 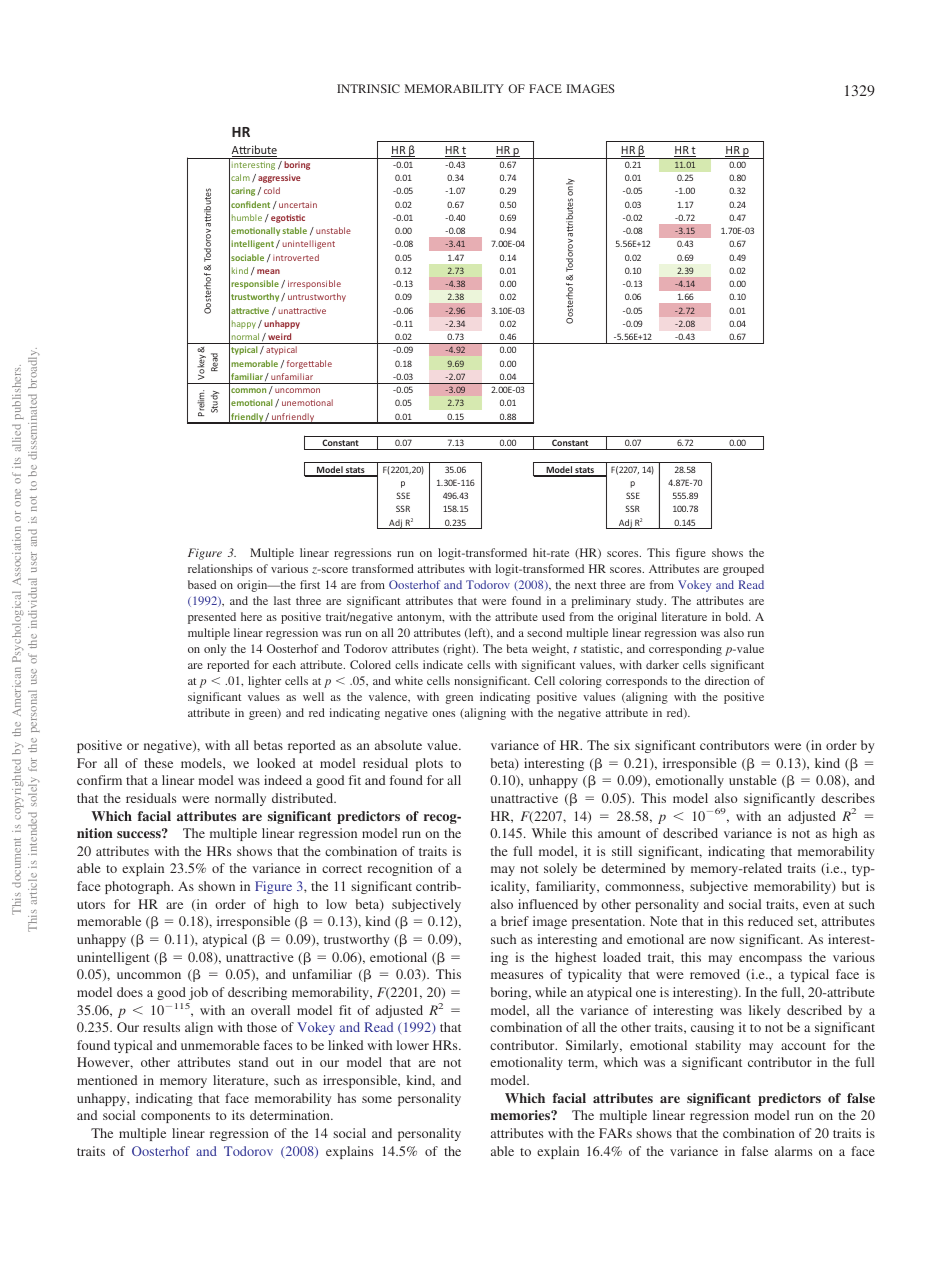 I want to click on components, so click(x=175, y=1117).
